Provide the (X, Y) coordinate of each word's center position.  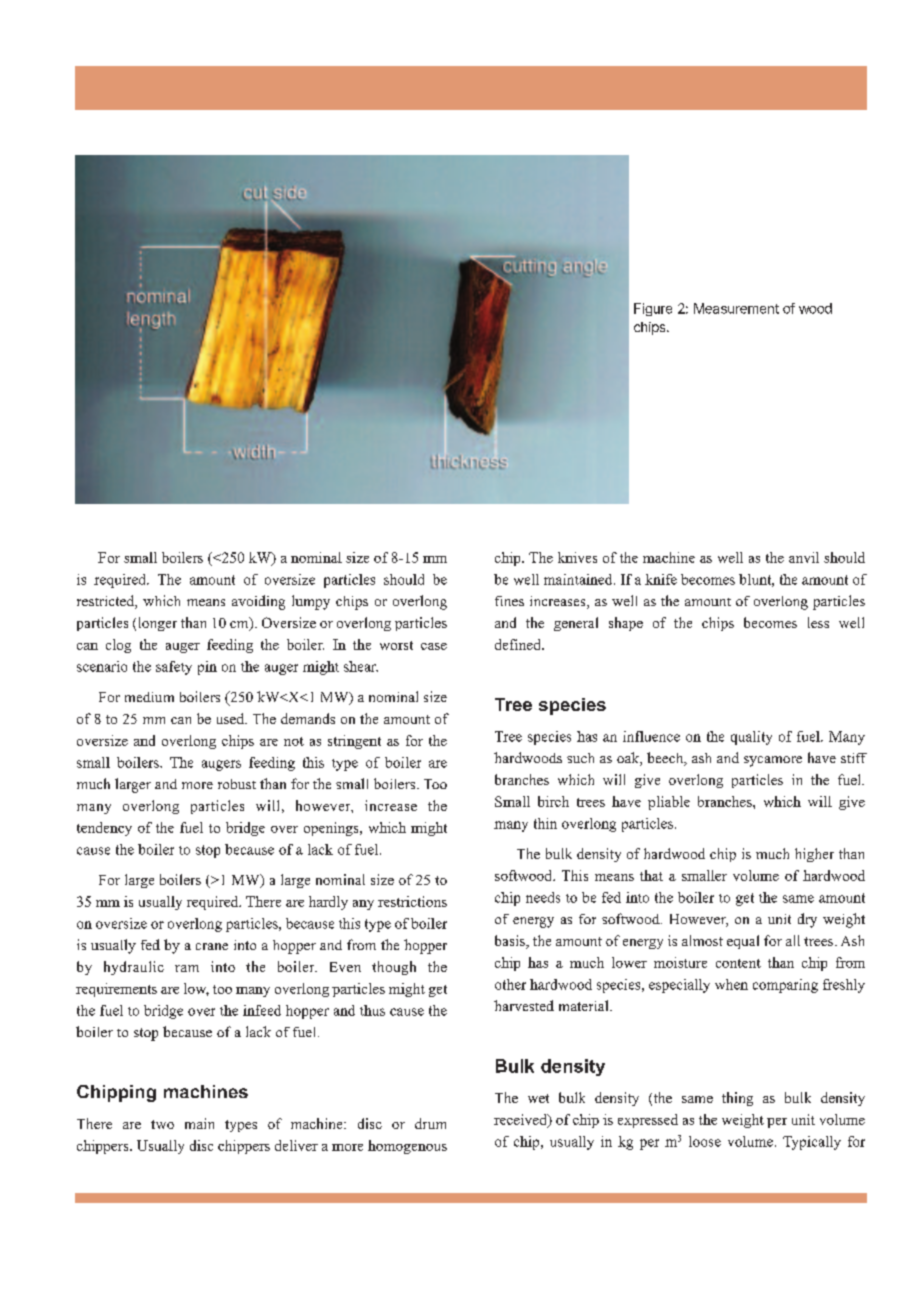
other (510, 984)
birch (553, 801)
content (738, 963)
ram (187, 968)
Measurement (736, 308)
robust (237, 784)
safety (174, 668)
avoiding (258, 602)
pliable (669, 803)
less (818, 622)
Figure (653, 309)
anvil (804, 557)
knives (577, 557)
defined (519, 644)
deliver (296, 1145)
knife (661, 579)
